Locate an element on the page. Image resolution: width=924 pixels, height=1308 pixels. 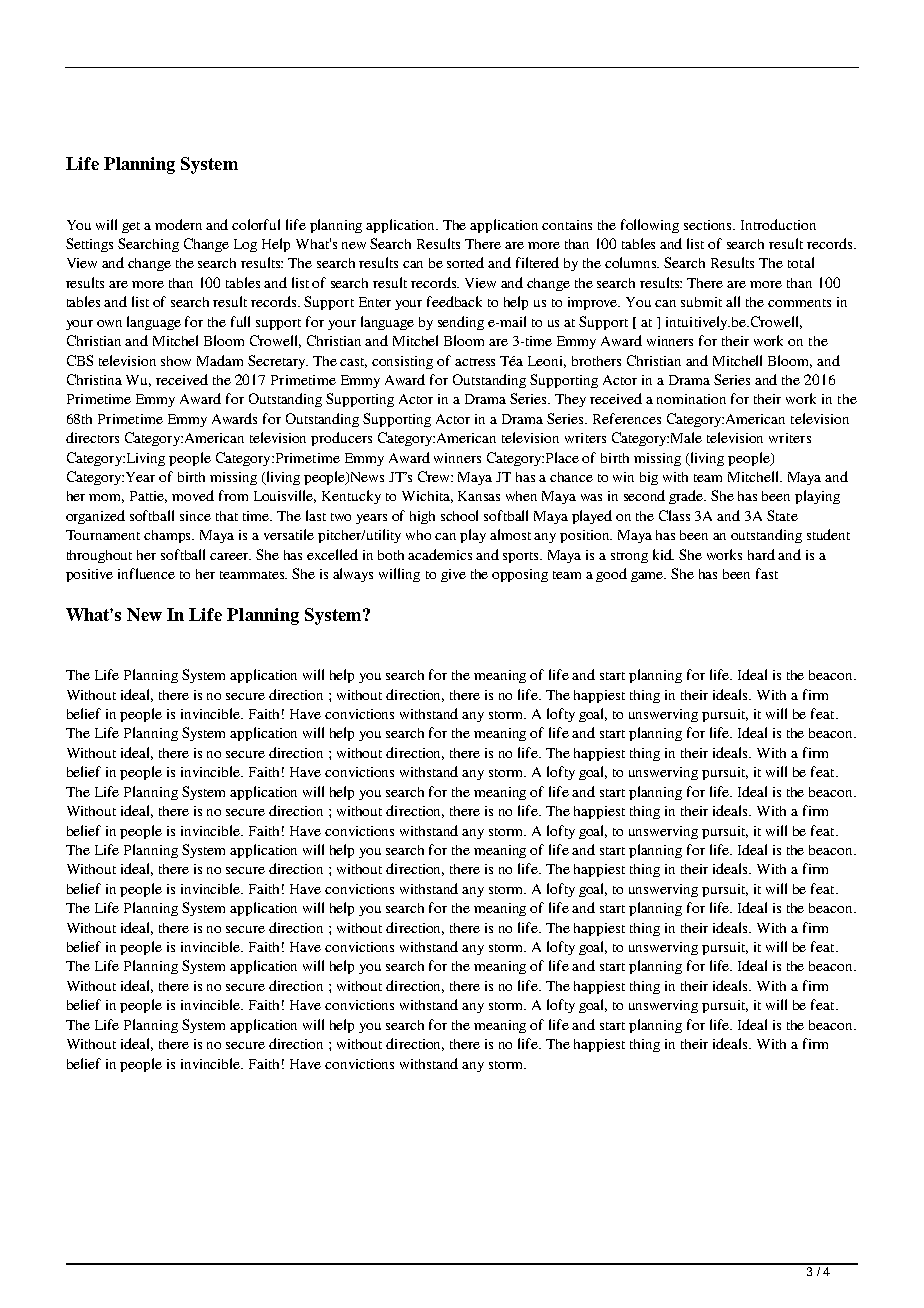
Wichita is located at coordinates (427, 497).
